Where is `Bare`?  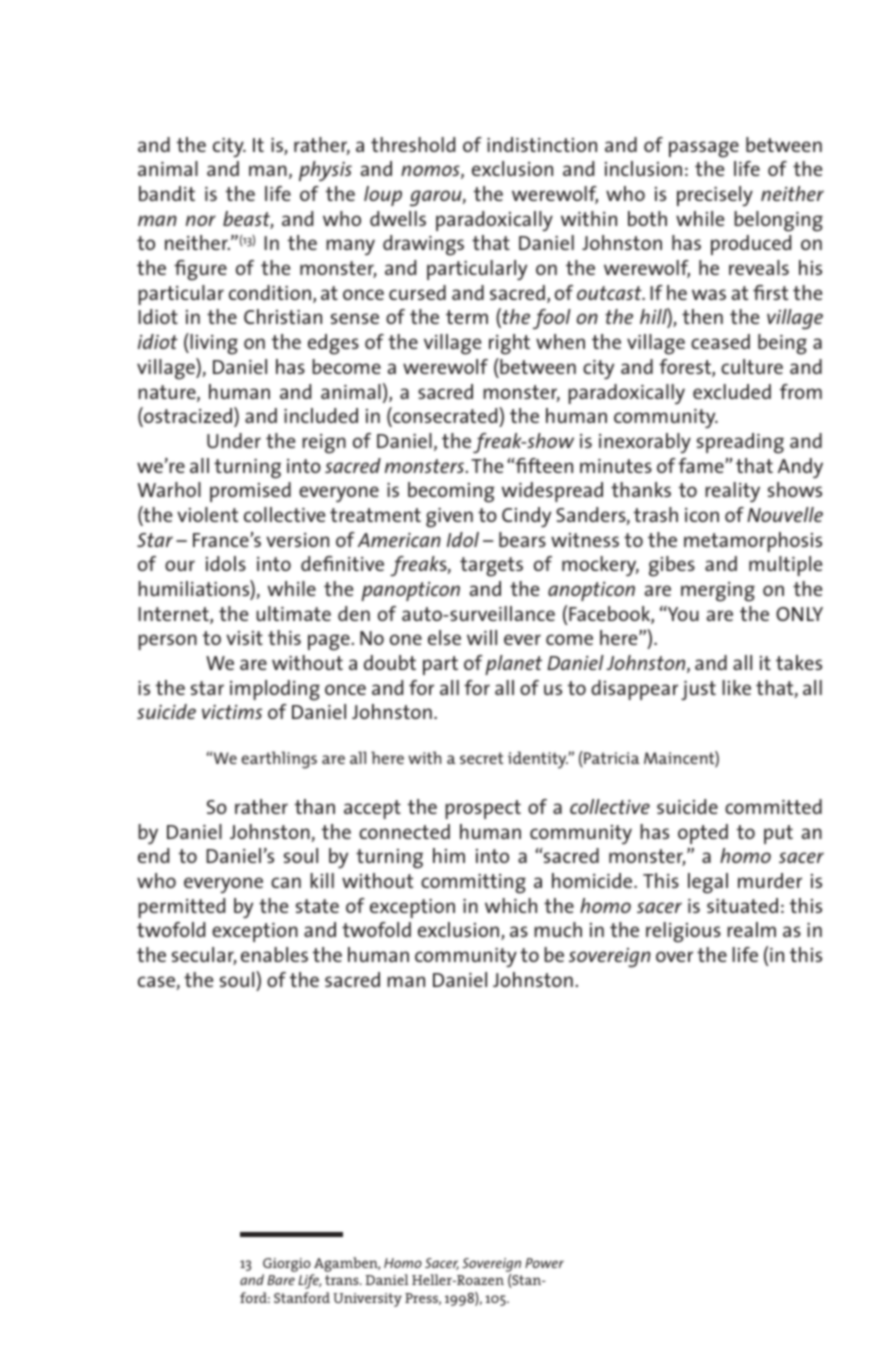 Bare is located at coordinates (281, 1280).
